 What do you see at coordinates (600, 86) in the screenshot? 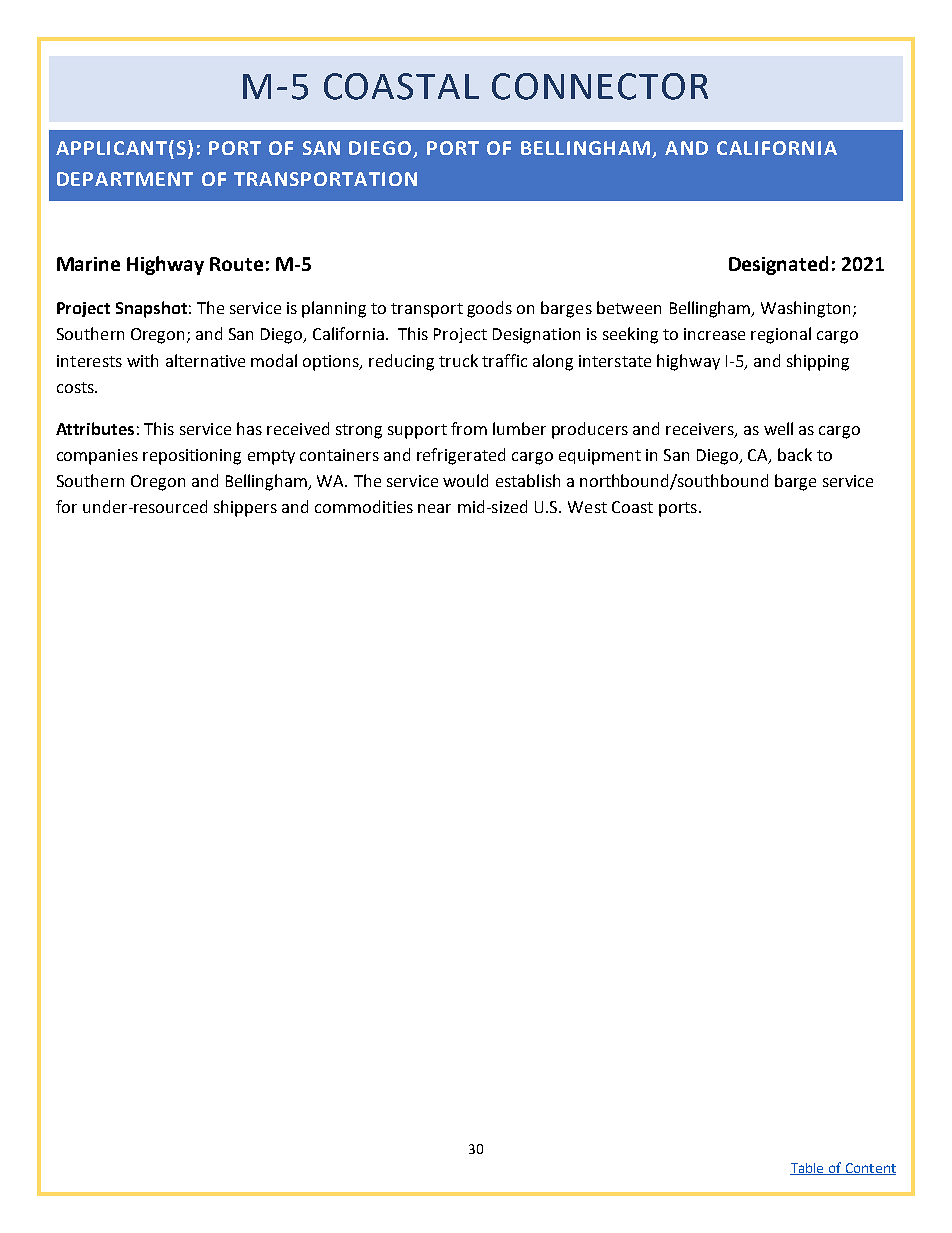
I see `CONNECTOR` at bounding box center [600, 86].
